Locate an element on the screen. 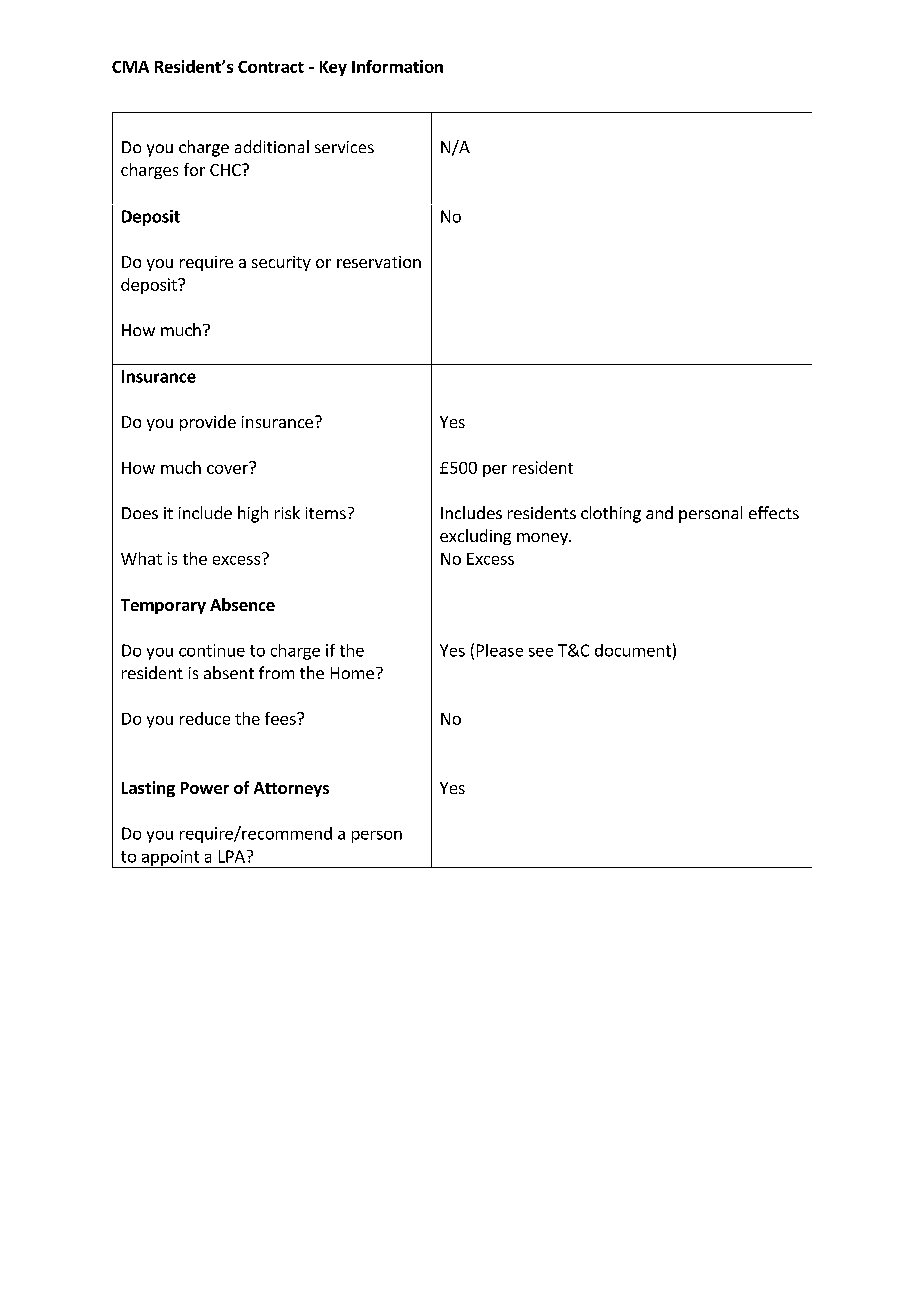 The height and width of the screenshot is (1309, 924). Contract is located at coordinates (271, 67).
